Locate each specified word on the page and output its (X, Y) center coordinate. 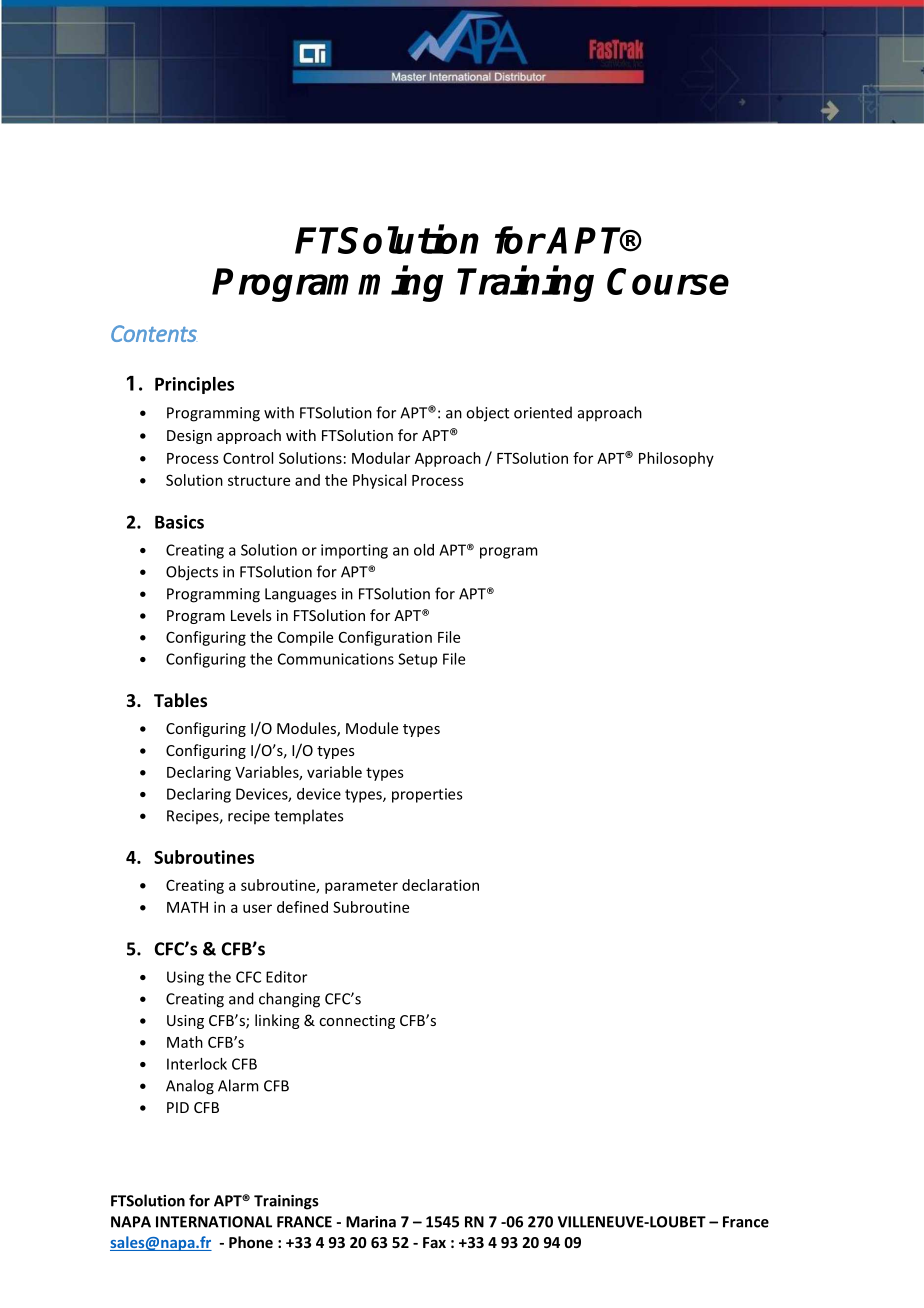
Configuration (385, 638)
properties (427, 795)
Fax (434, 1242)
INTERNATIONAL (214, 1222)
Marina (371, 1222)
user (257, 908)
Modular (381, 458)
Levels (251, 615)
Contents (154, 333)
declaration (440, 885)
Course (668, 281)
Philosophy (676, 459)
